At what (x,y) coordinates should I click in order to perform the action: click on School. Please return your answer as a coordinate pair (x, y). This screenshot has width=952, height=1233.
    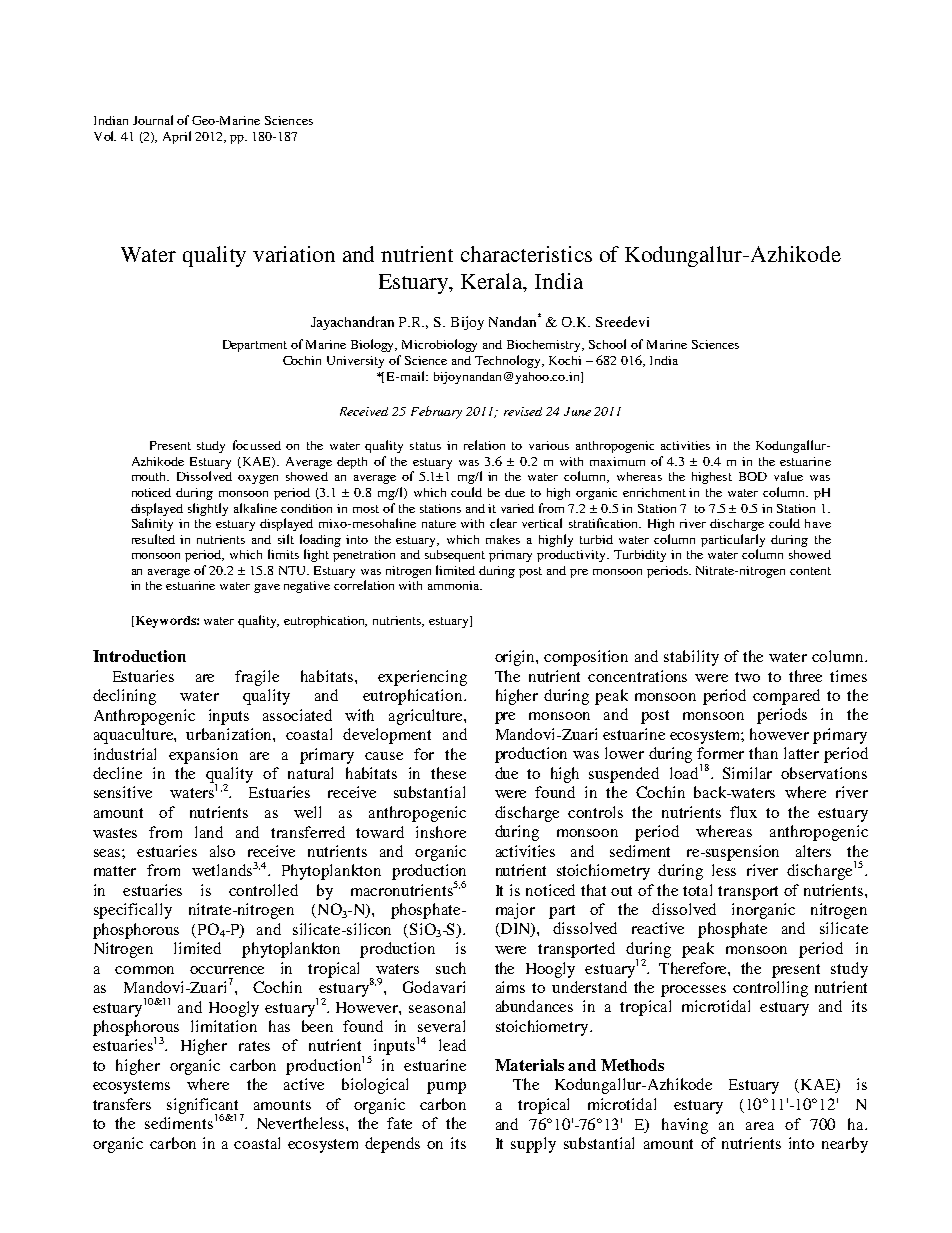
    Looking at the image, I should click on (607, 344).
